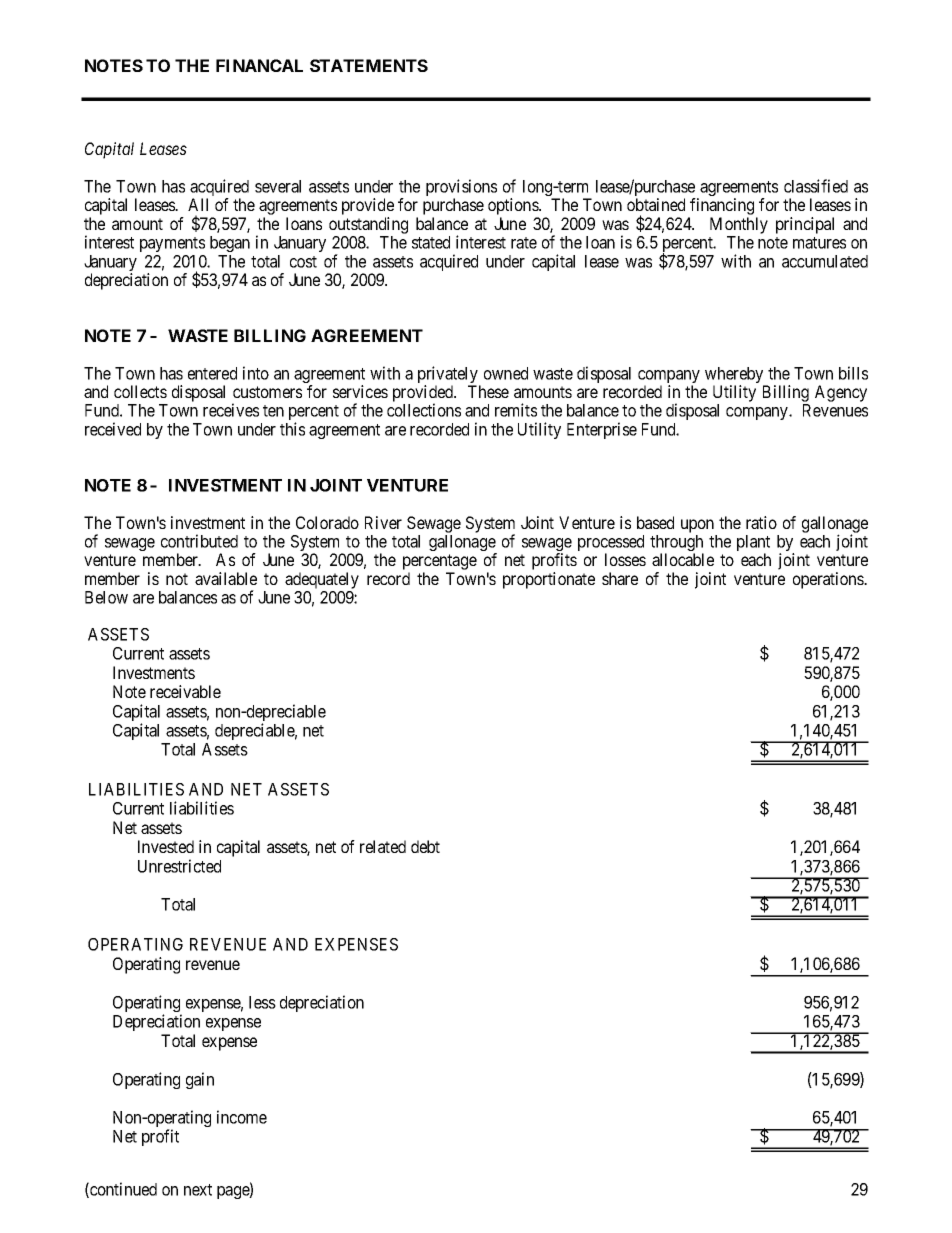  What do you see at coordinates (739, 225) in the document?
I see `Monthly` at bounding box center [739, 225].
